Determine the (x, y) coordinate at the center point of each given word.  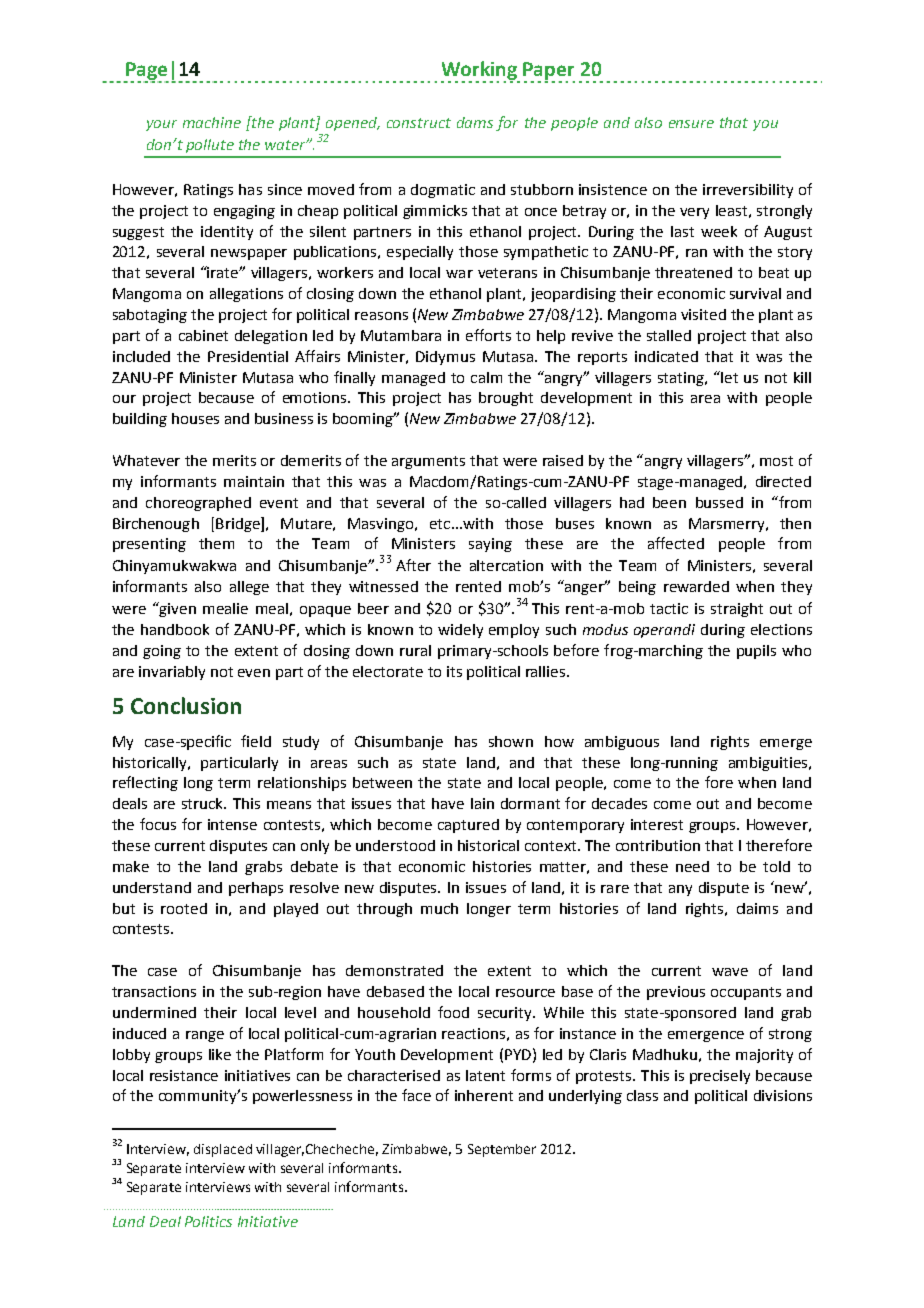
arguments (428, 462)
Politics (208, 1221)
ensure (691, 124)
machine (212, 122)
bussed (719, 502)
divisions (783, 1095)
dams (475, 122)
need (692, 866)
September (502, 1150)
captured (468, 826)
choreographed (198, 504)
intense (232, 824)
